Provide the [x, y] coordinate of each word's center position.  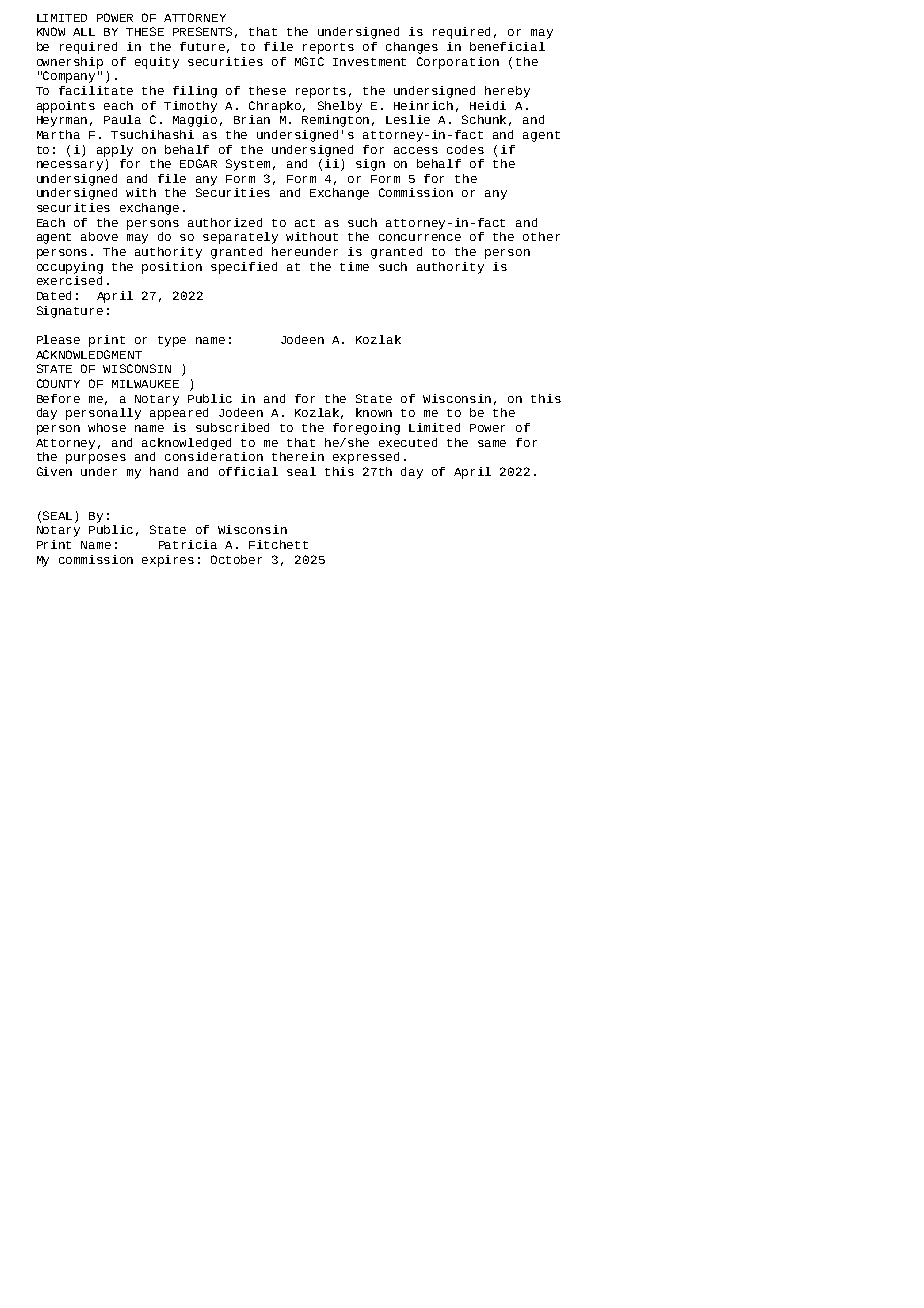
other [541, 236]
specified [244, 268]
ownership [70, 63]
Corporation [458, 63]
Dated [54, 295]
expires [168, 561]
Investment [369, 62]
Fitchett [278, 544]
